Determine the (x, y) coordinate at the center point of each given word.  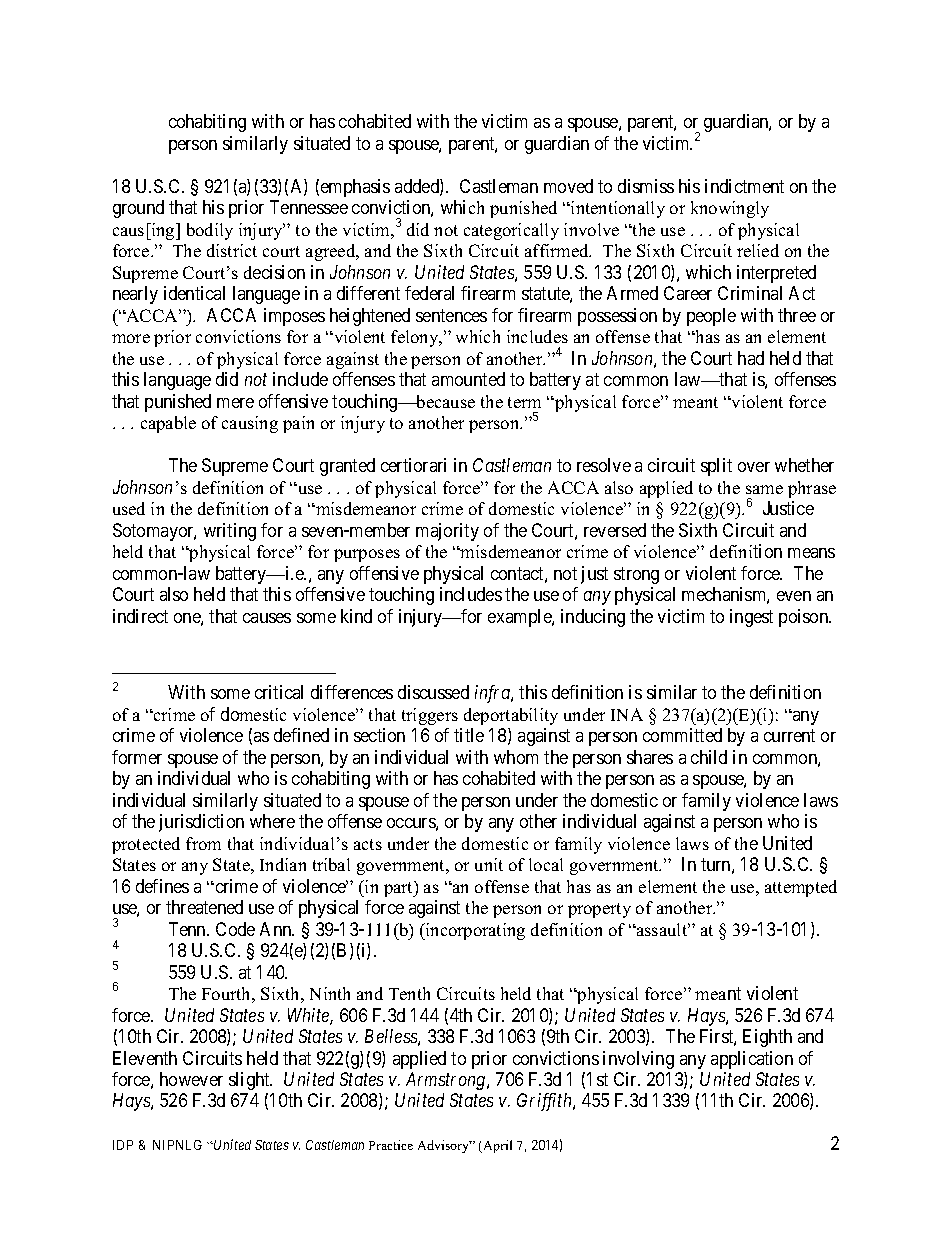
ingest (751, 618)
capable (168, 424)
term (524, 402)
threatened (204, 907)
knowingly (730, 209)
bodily (210, 231)
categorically (511, 231)
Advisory (445, 1146)
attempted (801, 888)
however (191, 1079)
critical (279, 692)
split (716, 467)
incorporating (474, 931)
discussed (433, 692)
